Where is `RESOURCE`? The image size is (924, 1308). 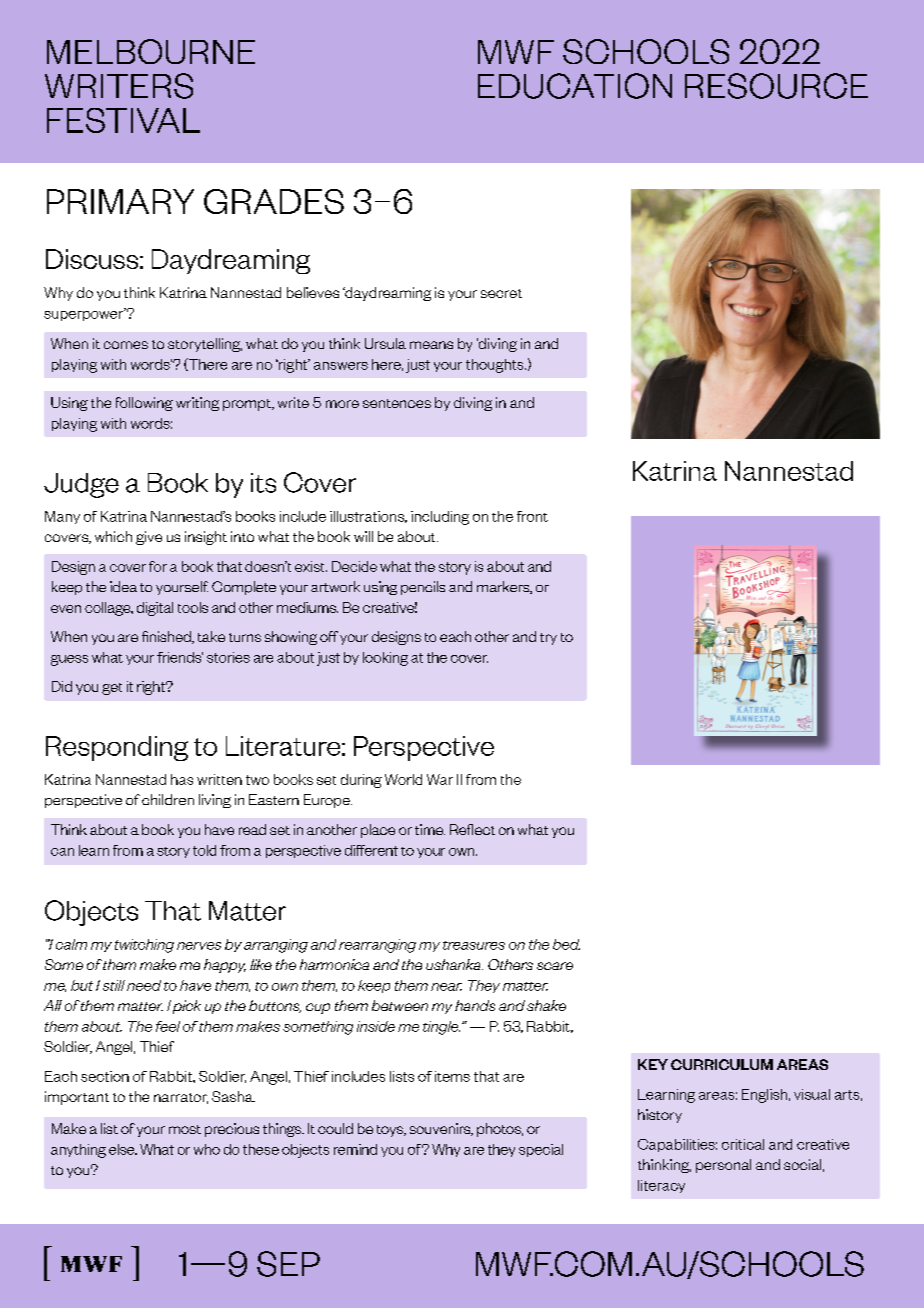
RESOURCE is located at coordinates (776, 86).
